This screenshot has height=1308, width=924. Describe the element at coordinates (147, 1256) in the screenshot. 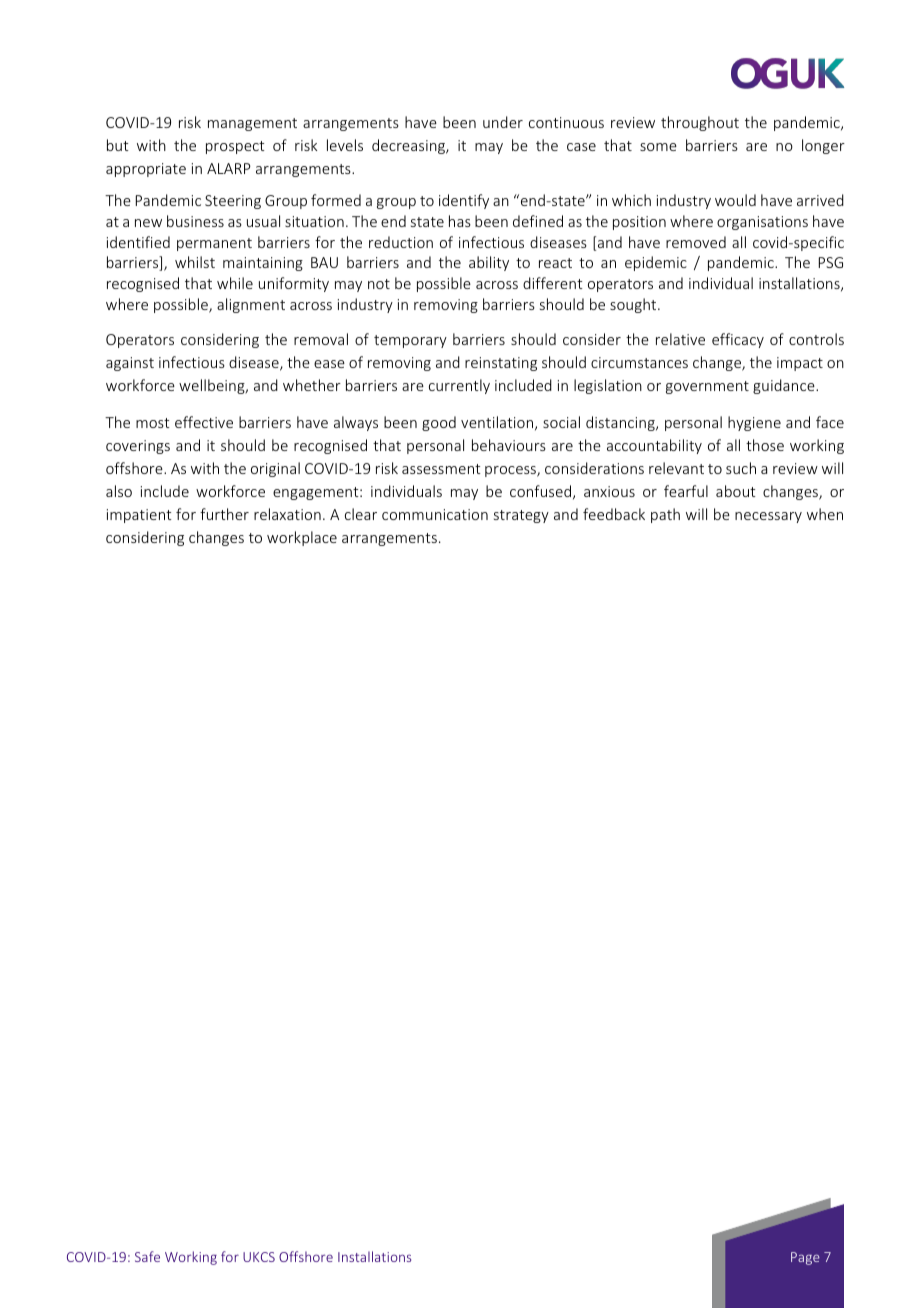

I see `Safe` at that location.
